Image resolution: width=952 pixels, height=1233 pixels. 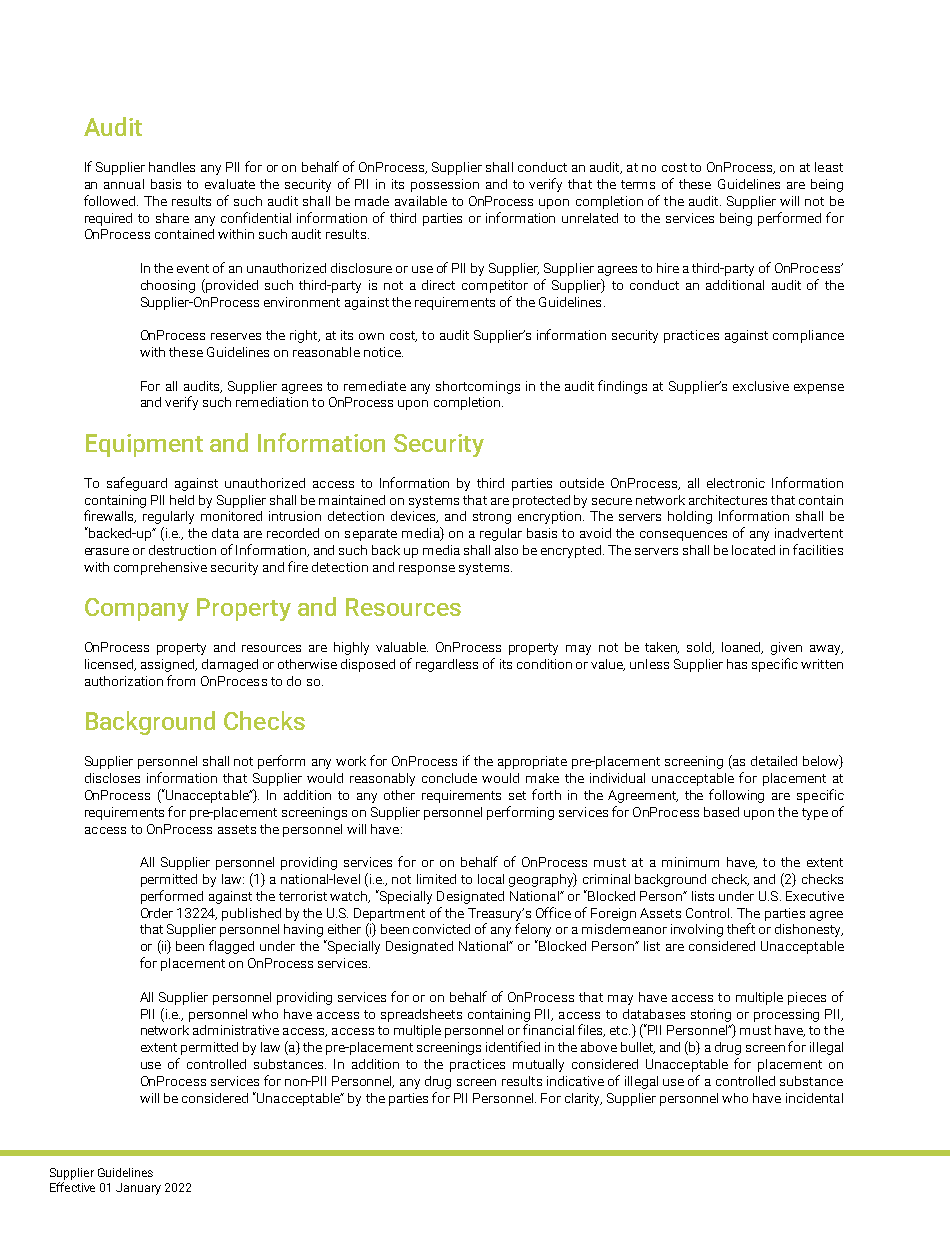 I want to click on share, so click(x=172, y=218).
